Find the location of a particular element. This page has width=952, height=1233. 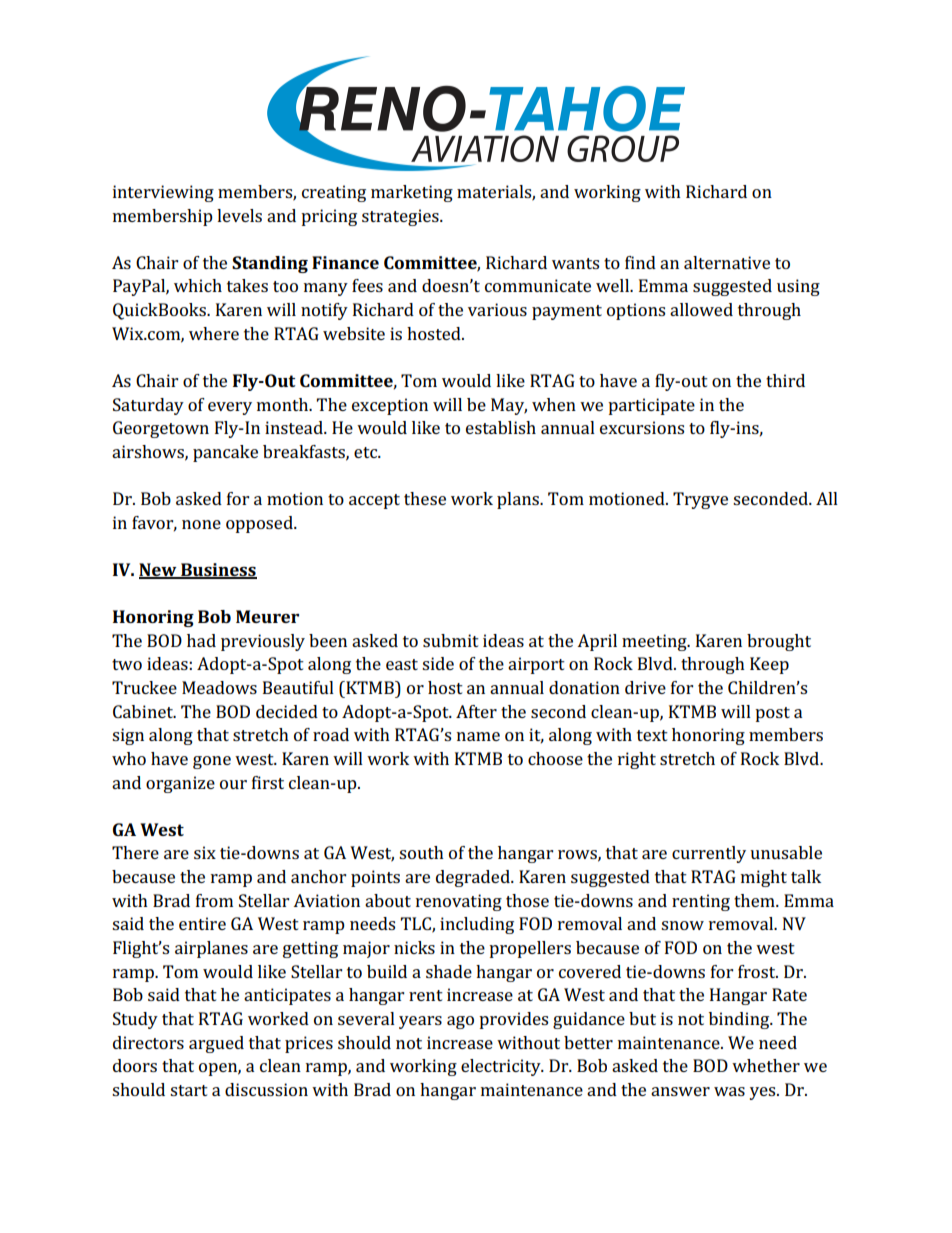

name is located at coordinates (478, 736).
